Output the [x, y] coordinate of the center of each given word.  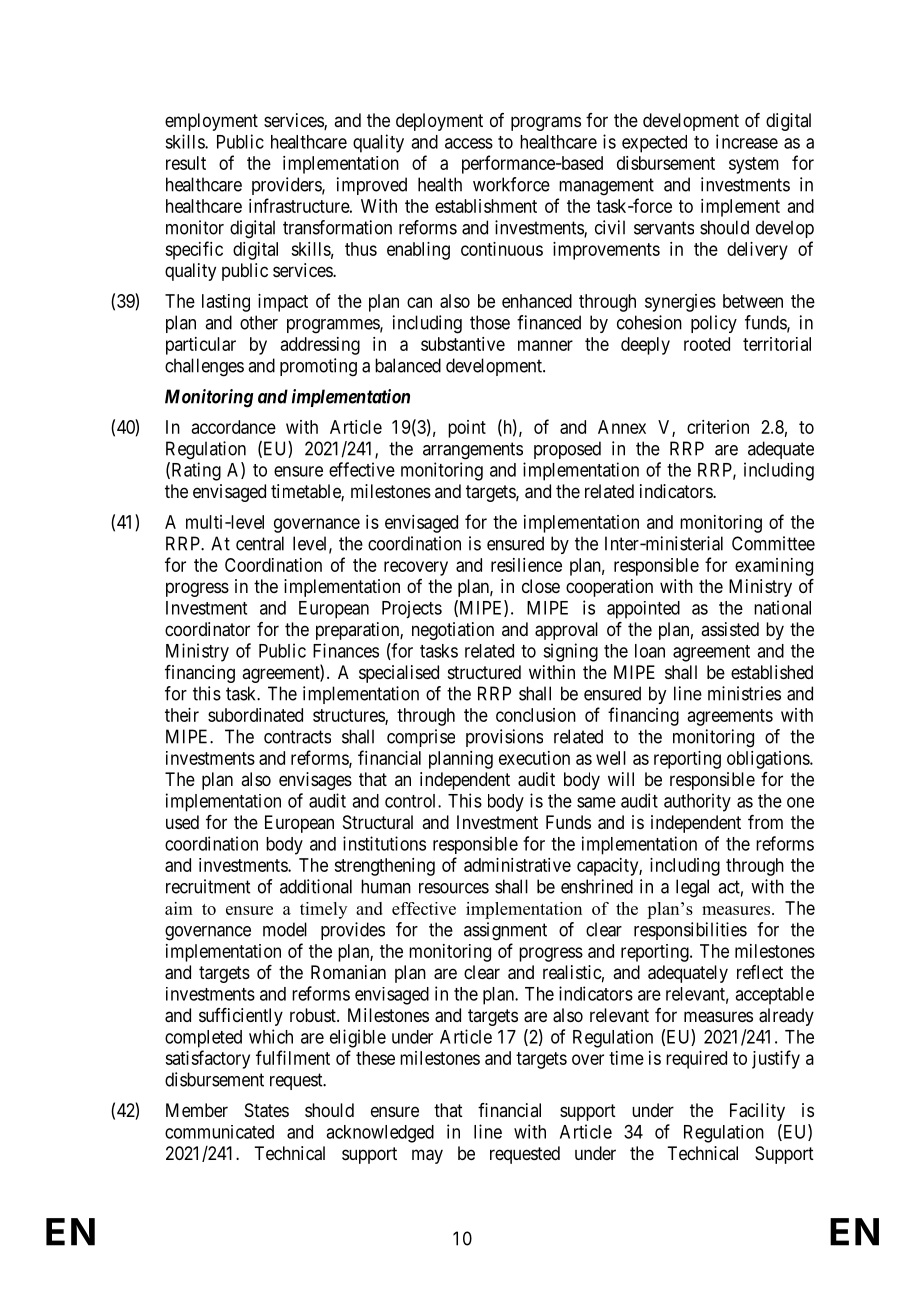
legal [692, 888]
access [469, 143]
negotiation [453, 631]
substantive [463, 344]
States [267, 1110]
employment [211, 122]
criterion [718, 427]
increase [747, 141]
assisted [730, 629]
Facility [757, 1112]
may [427, 1156]
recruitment [208, 886]
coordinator [207, 629]
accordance [234, 427]
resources [454, 888]
